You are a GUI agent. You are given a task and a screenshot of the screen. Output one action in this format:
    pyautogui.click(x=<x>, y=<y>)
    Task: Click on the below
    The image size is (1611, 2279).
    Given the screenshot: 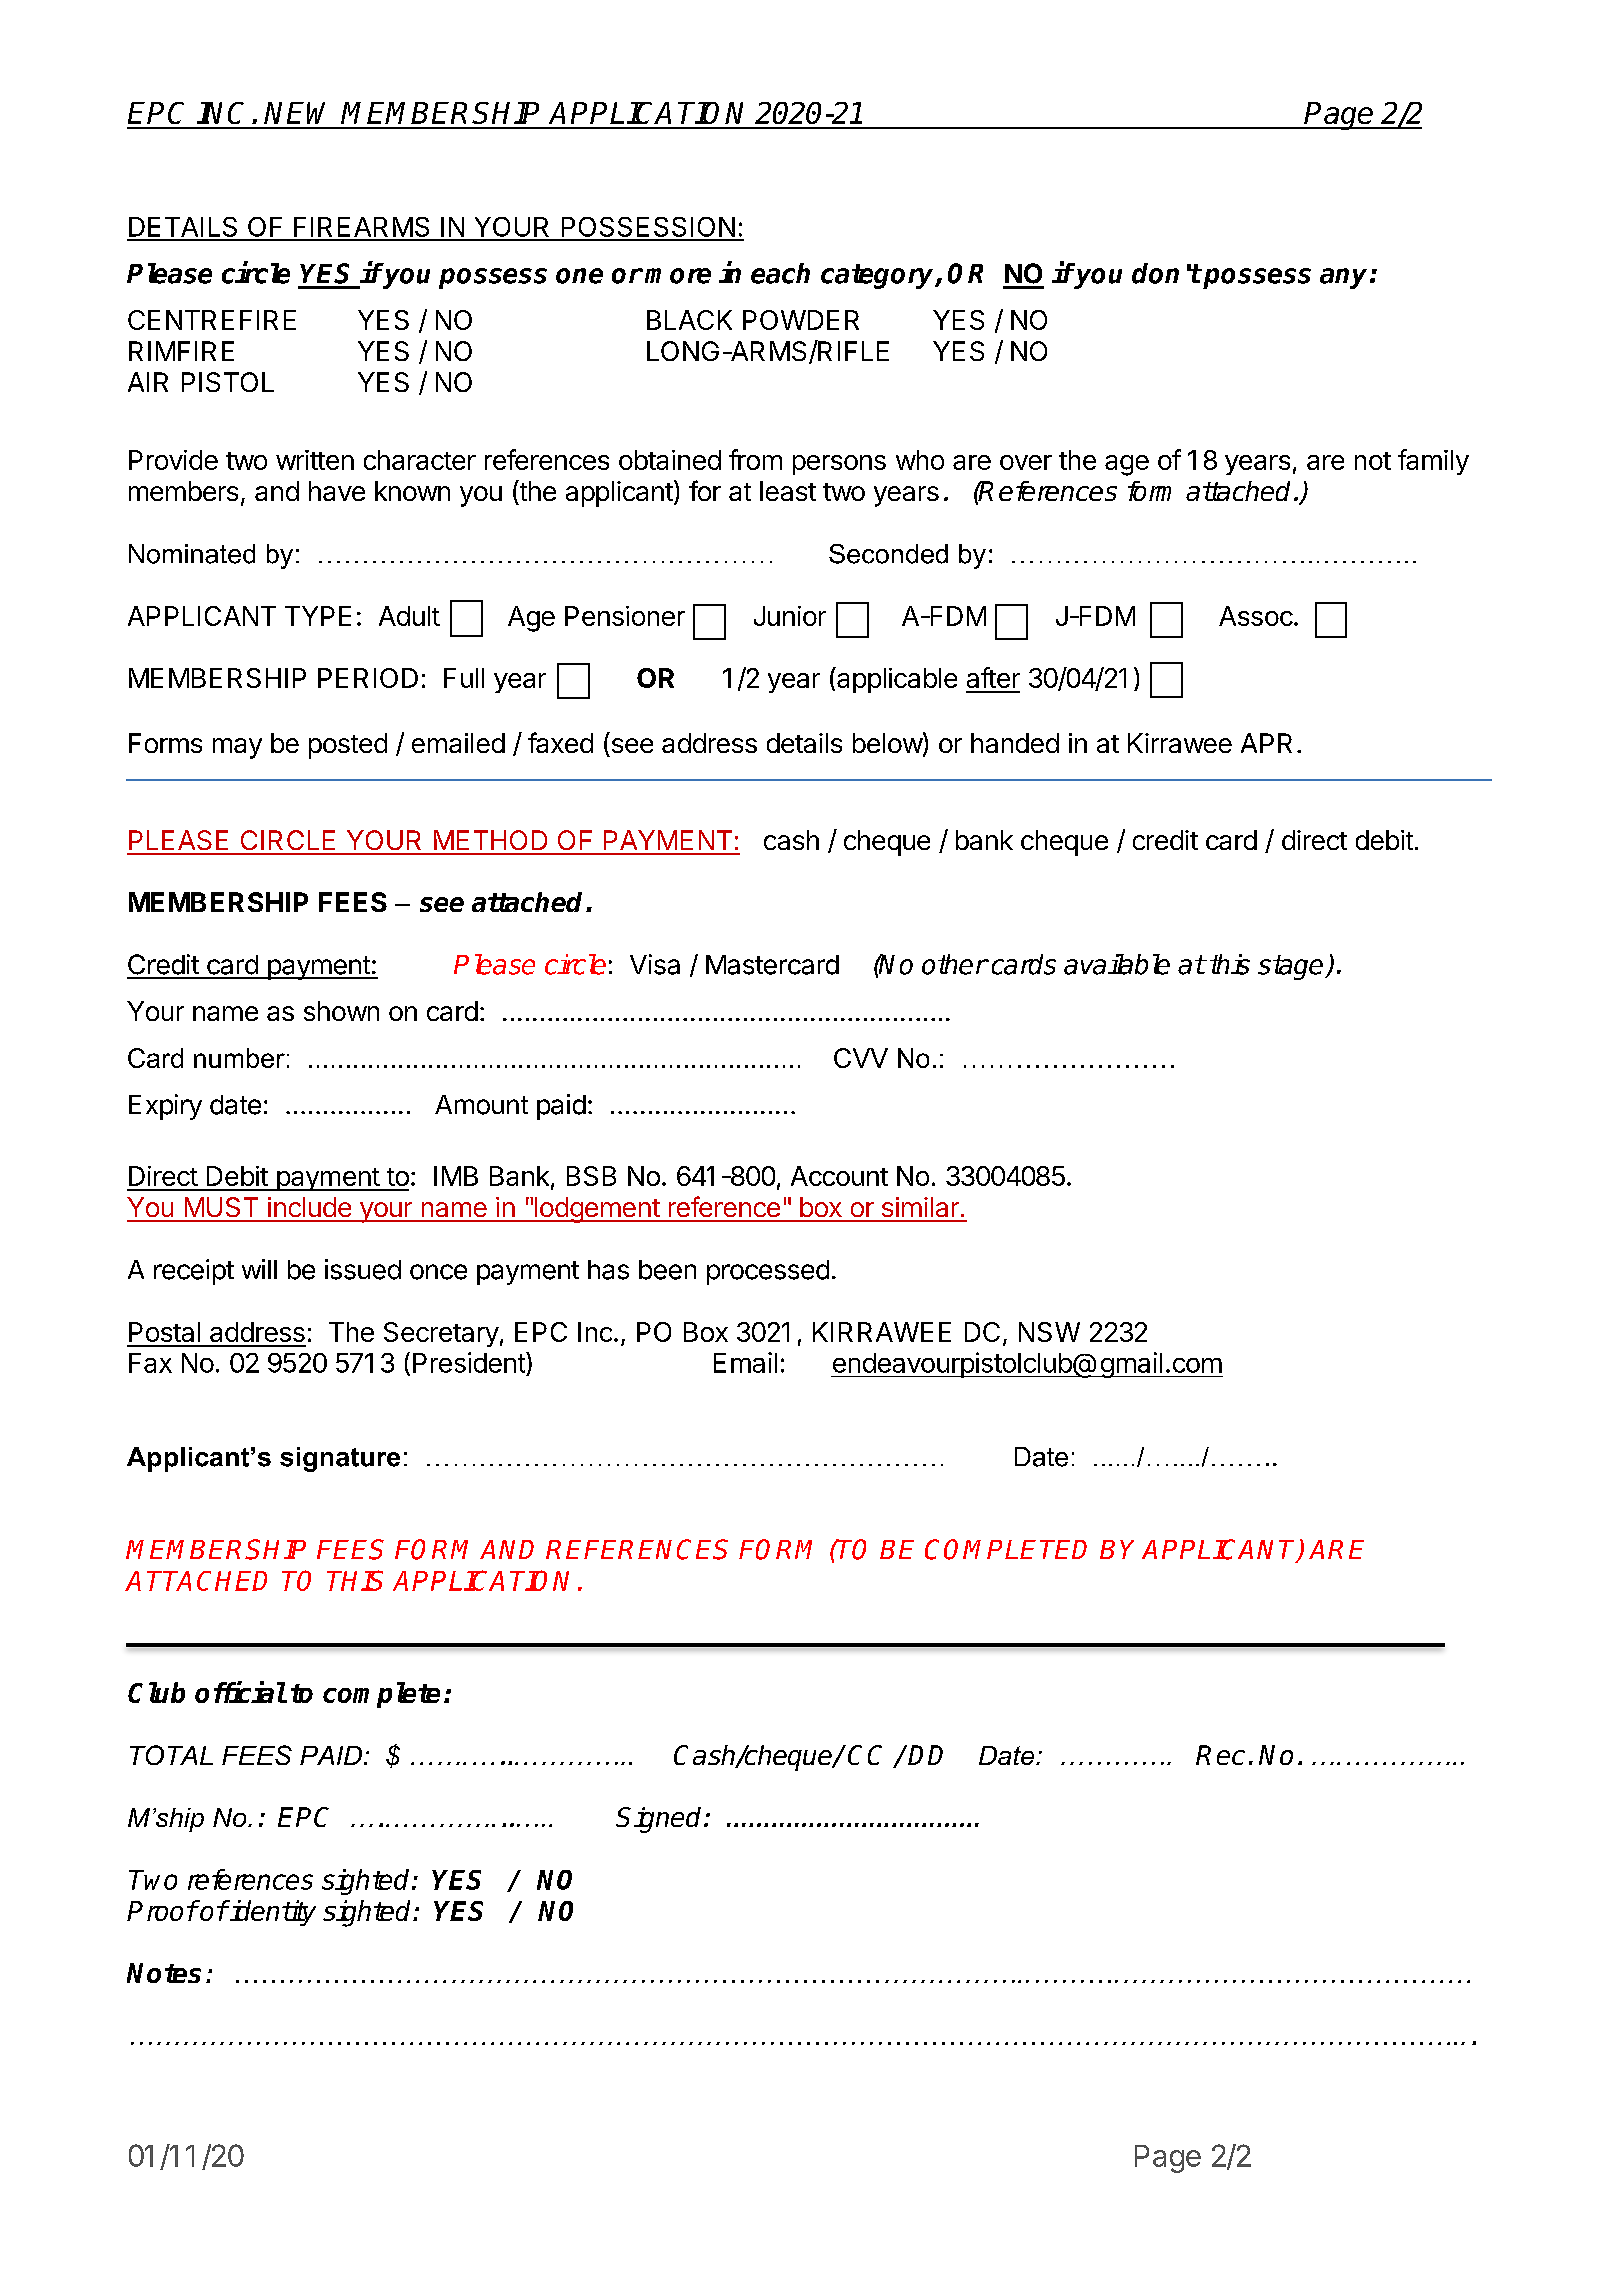 What is the action you would take?
    pyautogui.click(x=888, y=743)
